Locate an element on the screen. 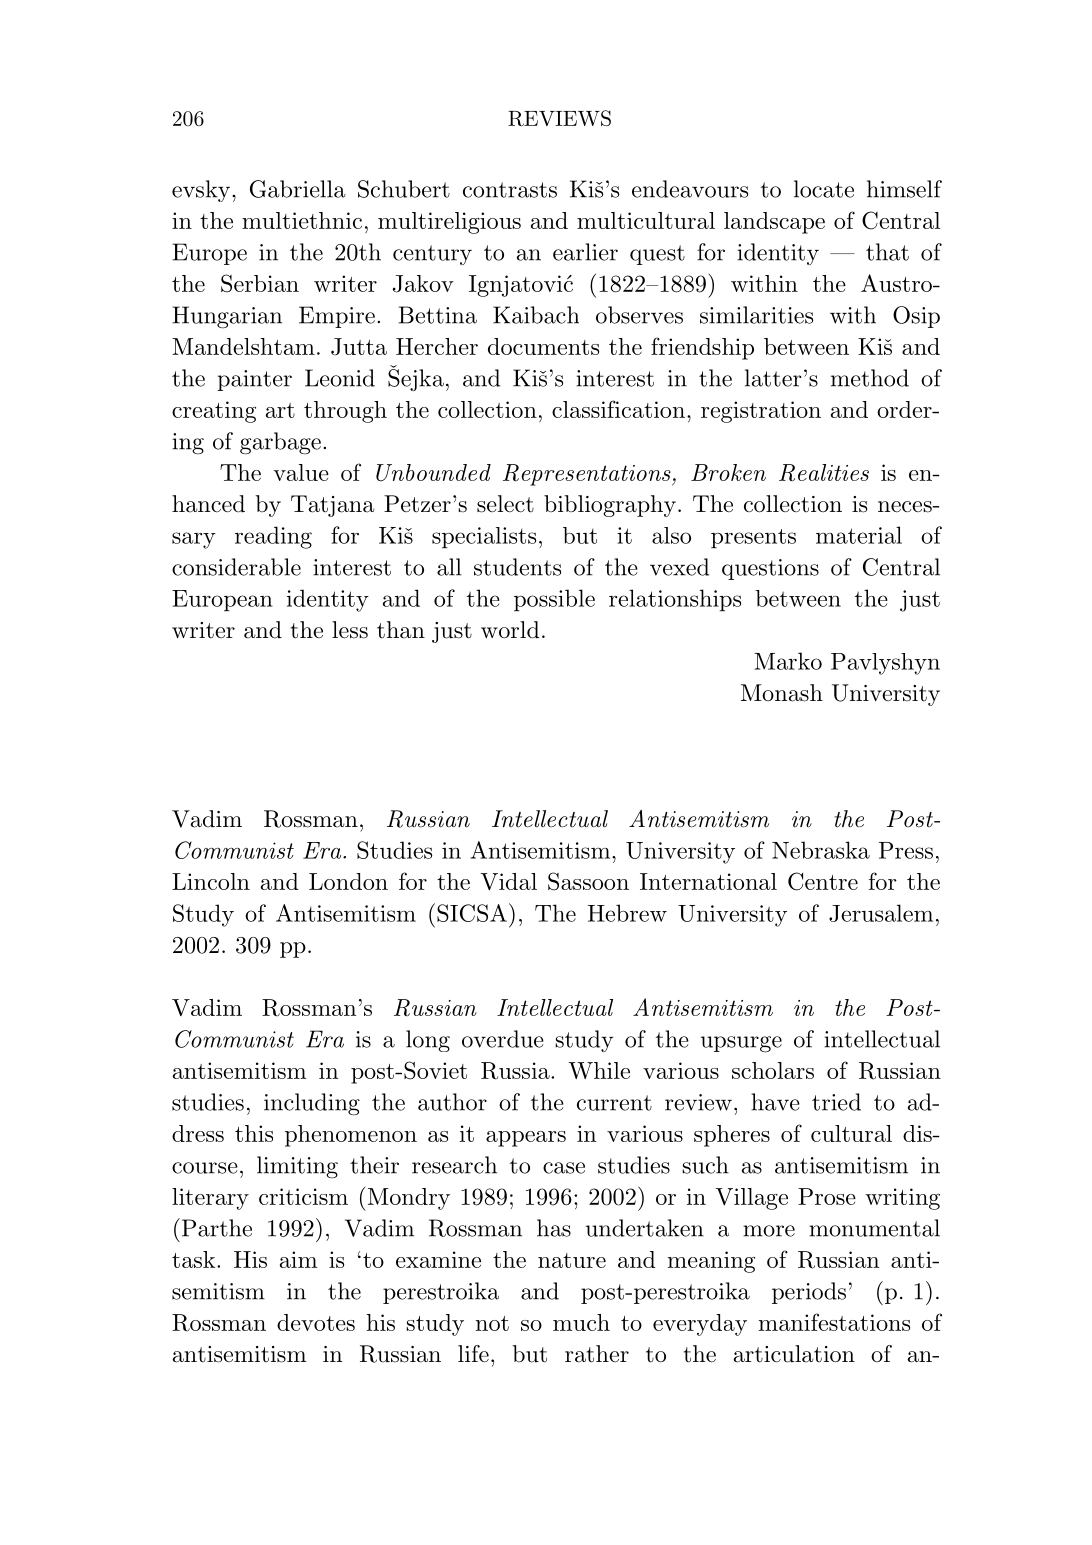 The width and height of the screenshot is (1092, 1545). Nebraska is located at coordinates (821, 850).
